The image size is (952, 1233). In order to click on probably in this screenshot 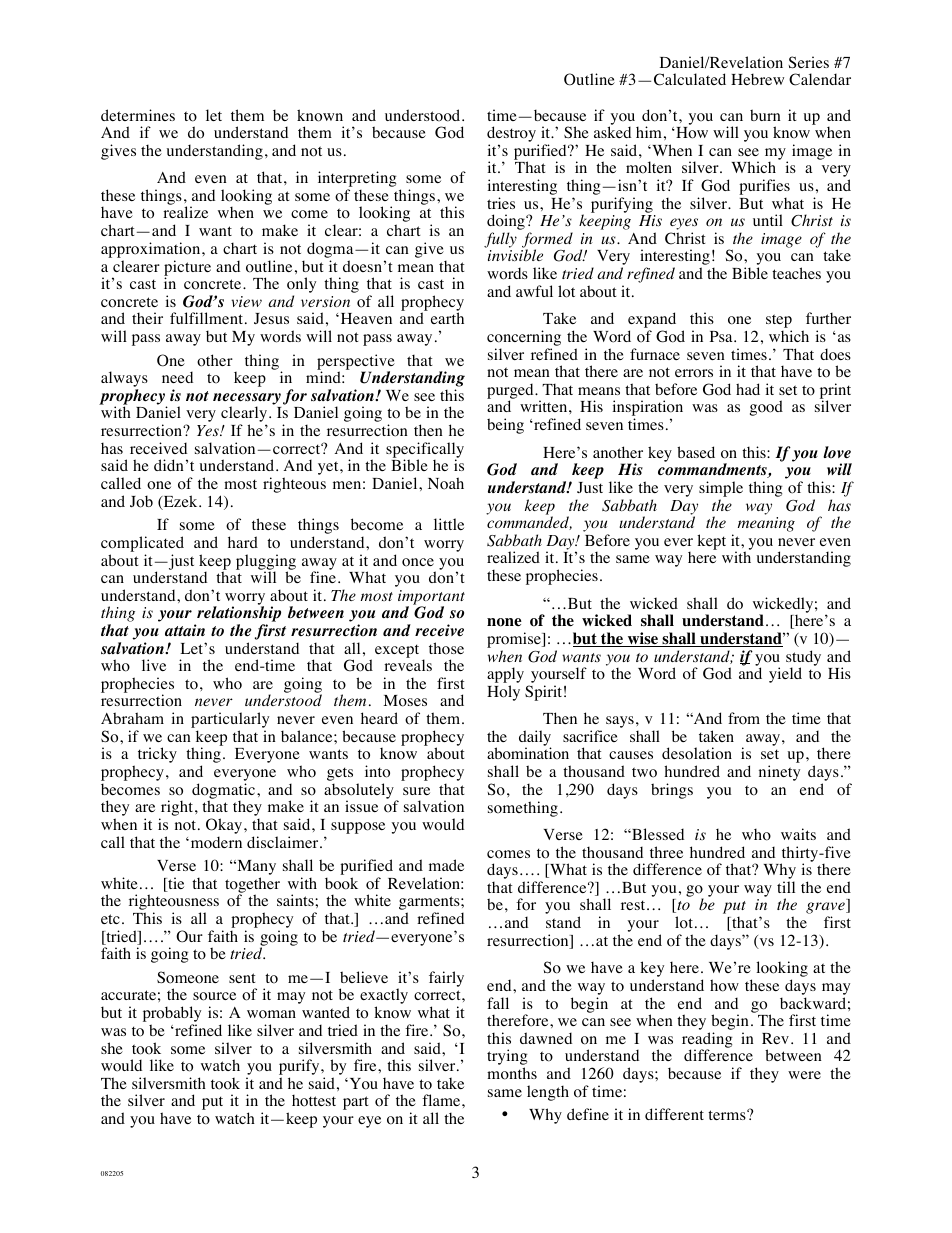, I will do `click(172, 1015)`.
